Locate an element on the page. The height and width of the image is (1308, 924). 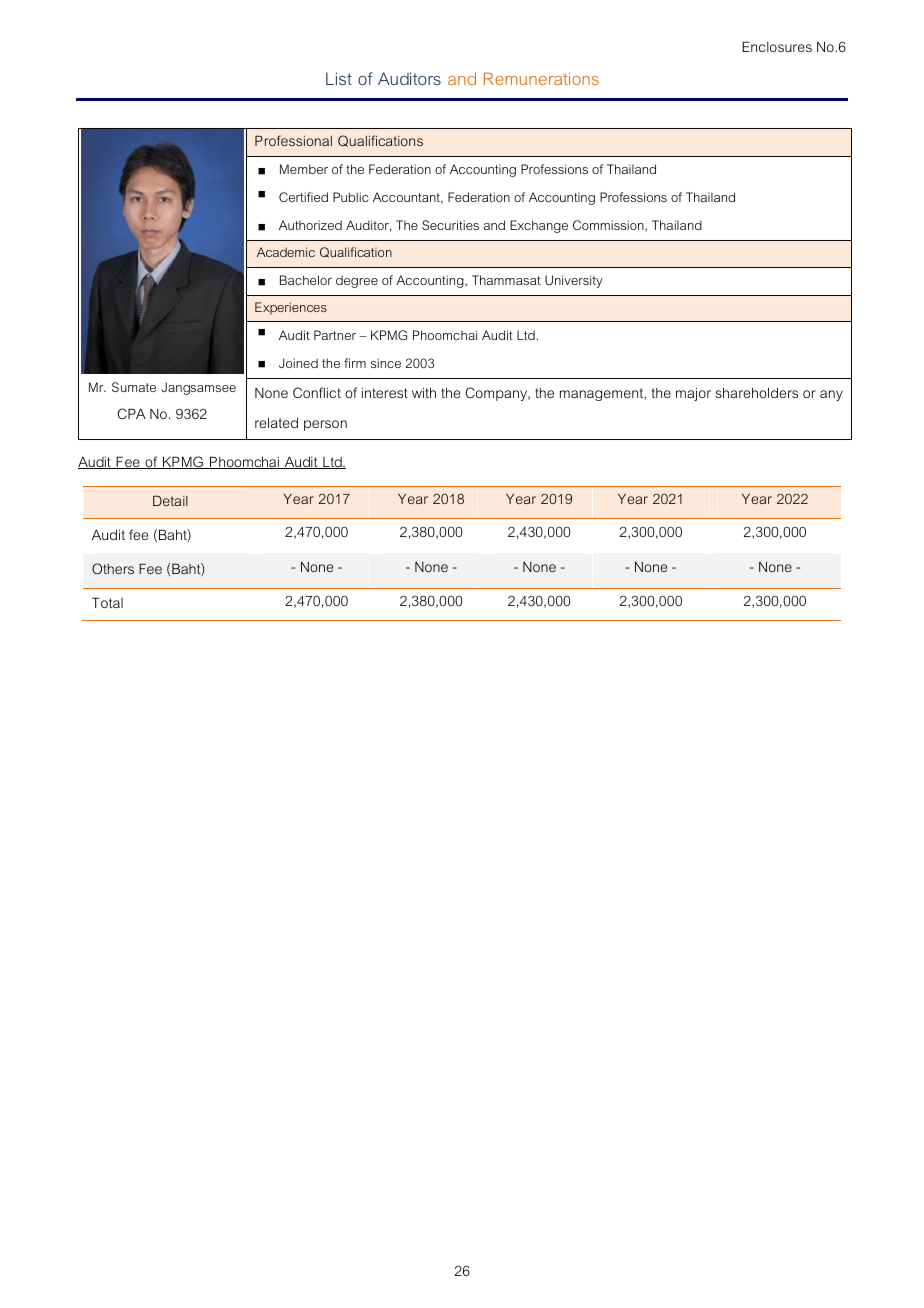
Enclosures is located at coordinates (777, 46).
